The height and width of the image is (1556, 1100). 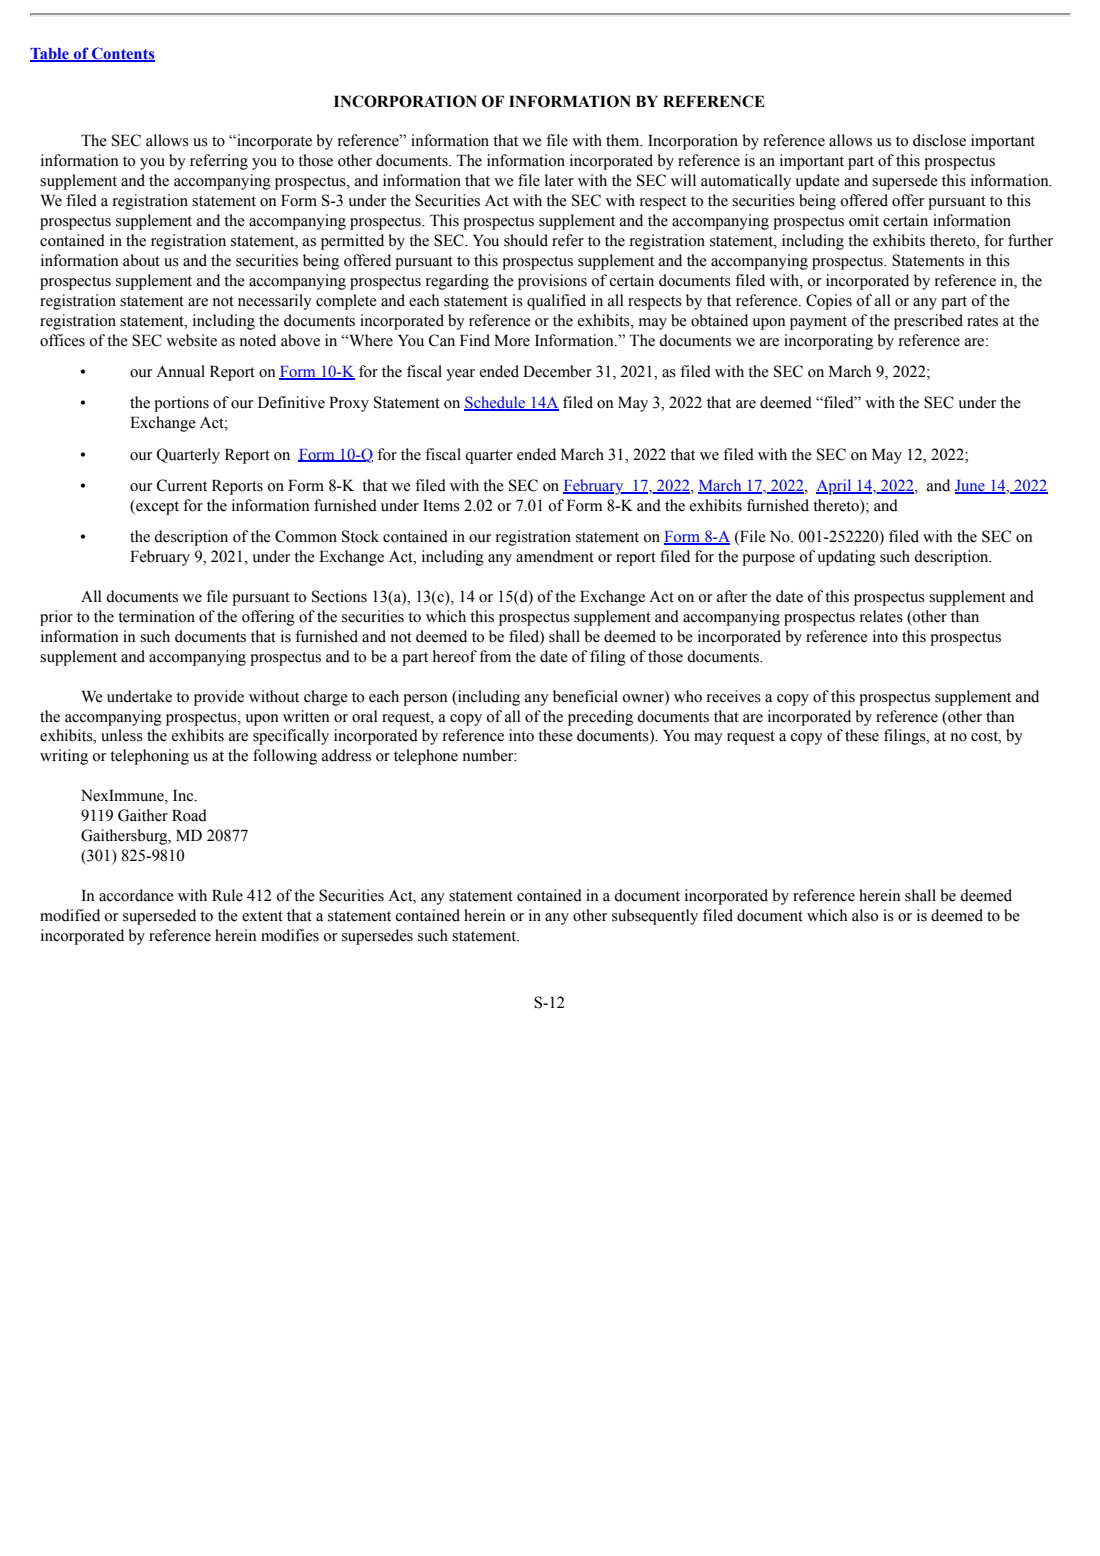 I want to click on portions, so click(x=181, y=404).
